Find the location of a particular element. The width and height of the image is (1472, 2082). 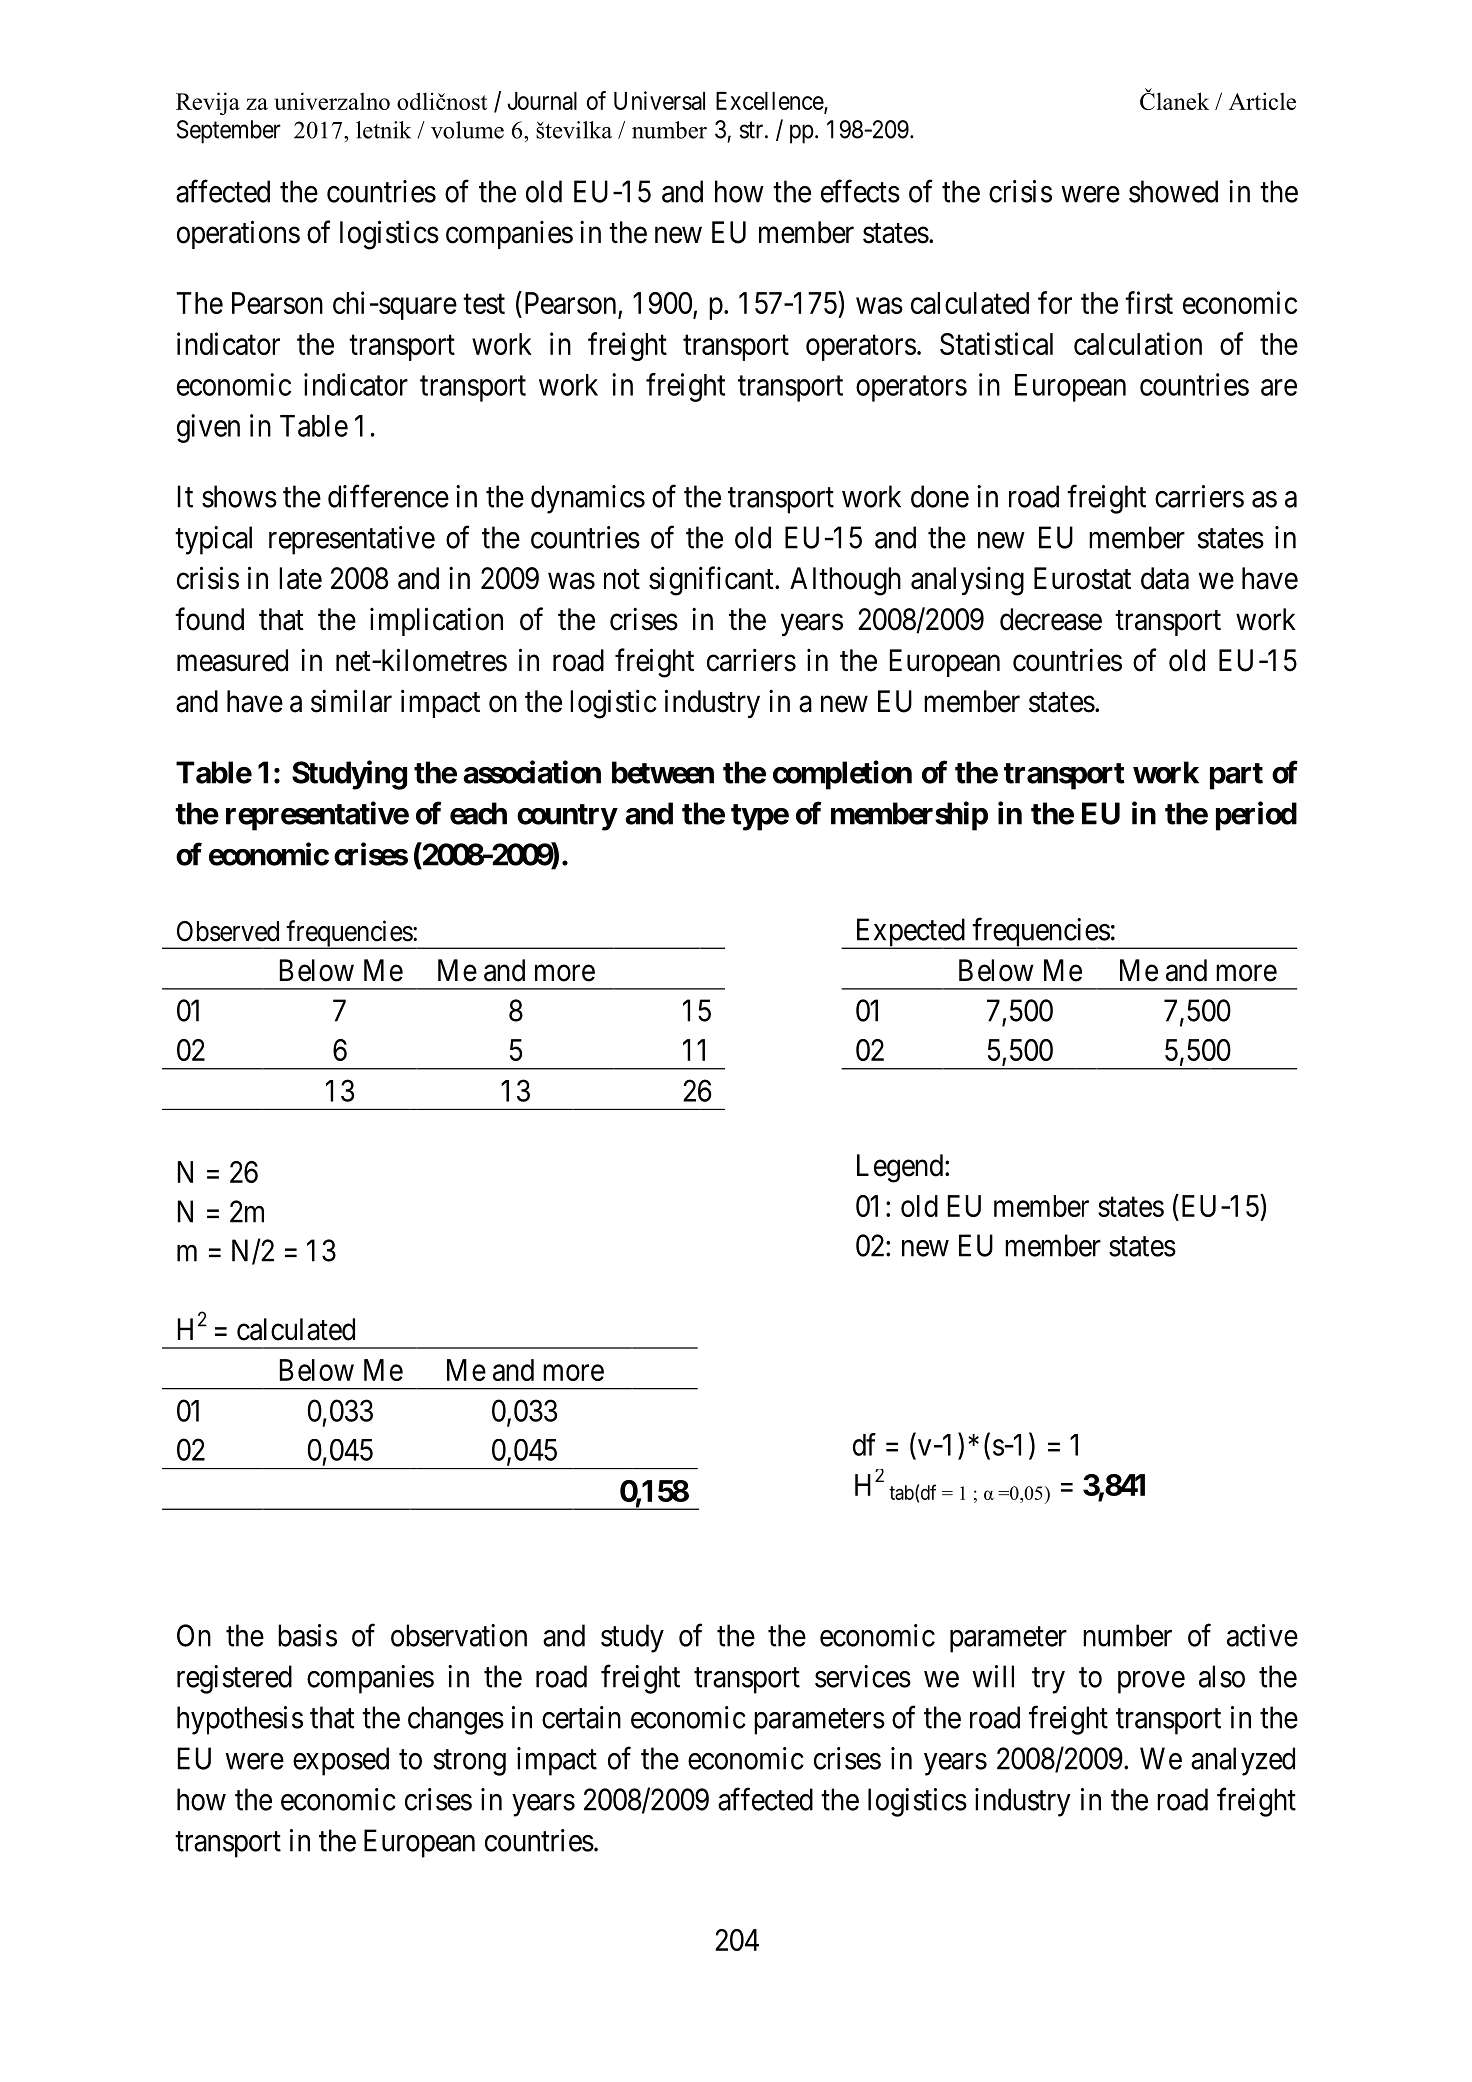

services is located at coordinates (863, 1676).
